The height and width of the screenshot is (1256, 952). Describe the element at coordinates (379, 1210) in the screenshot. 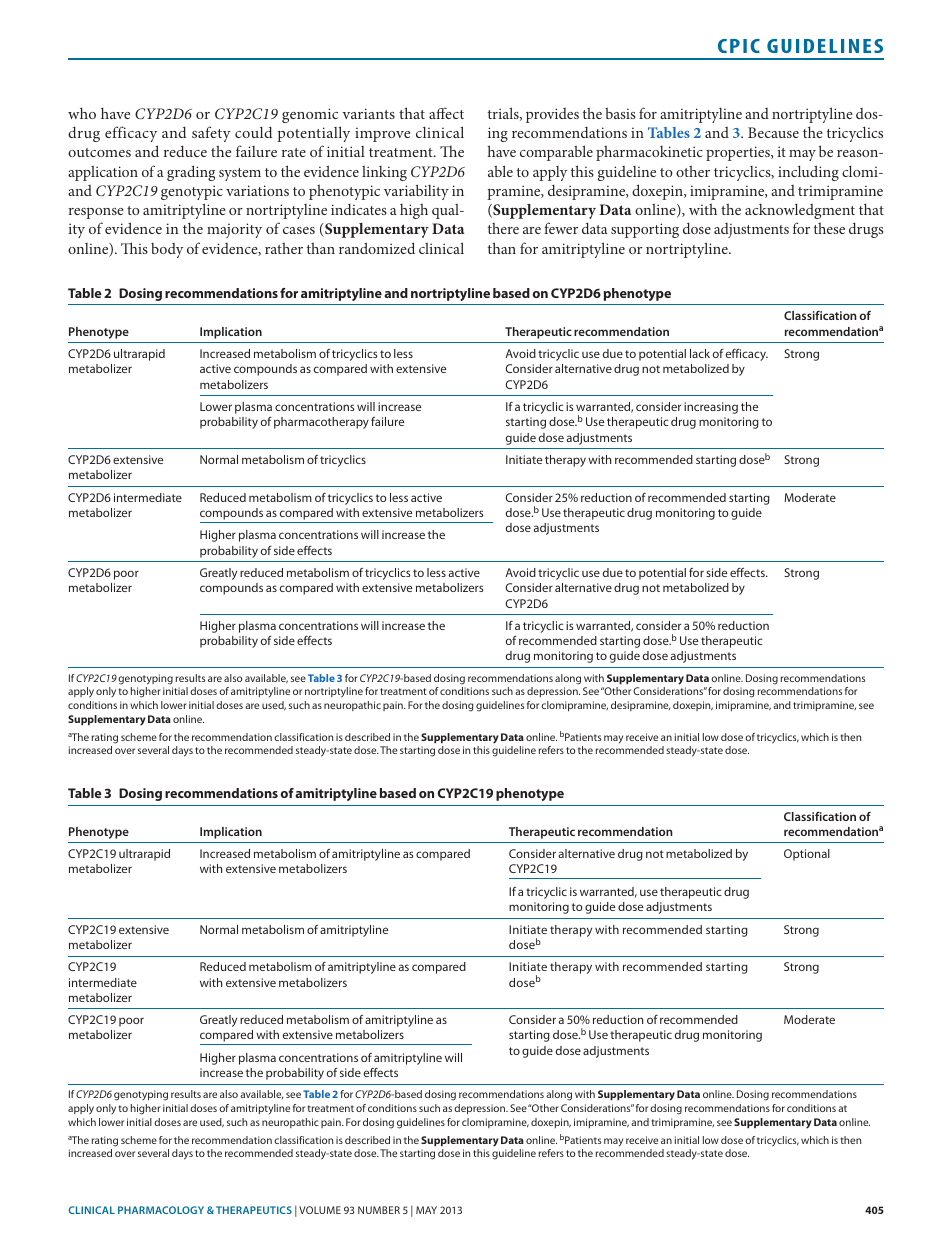

I see `NUMBER` at that location.
